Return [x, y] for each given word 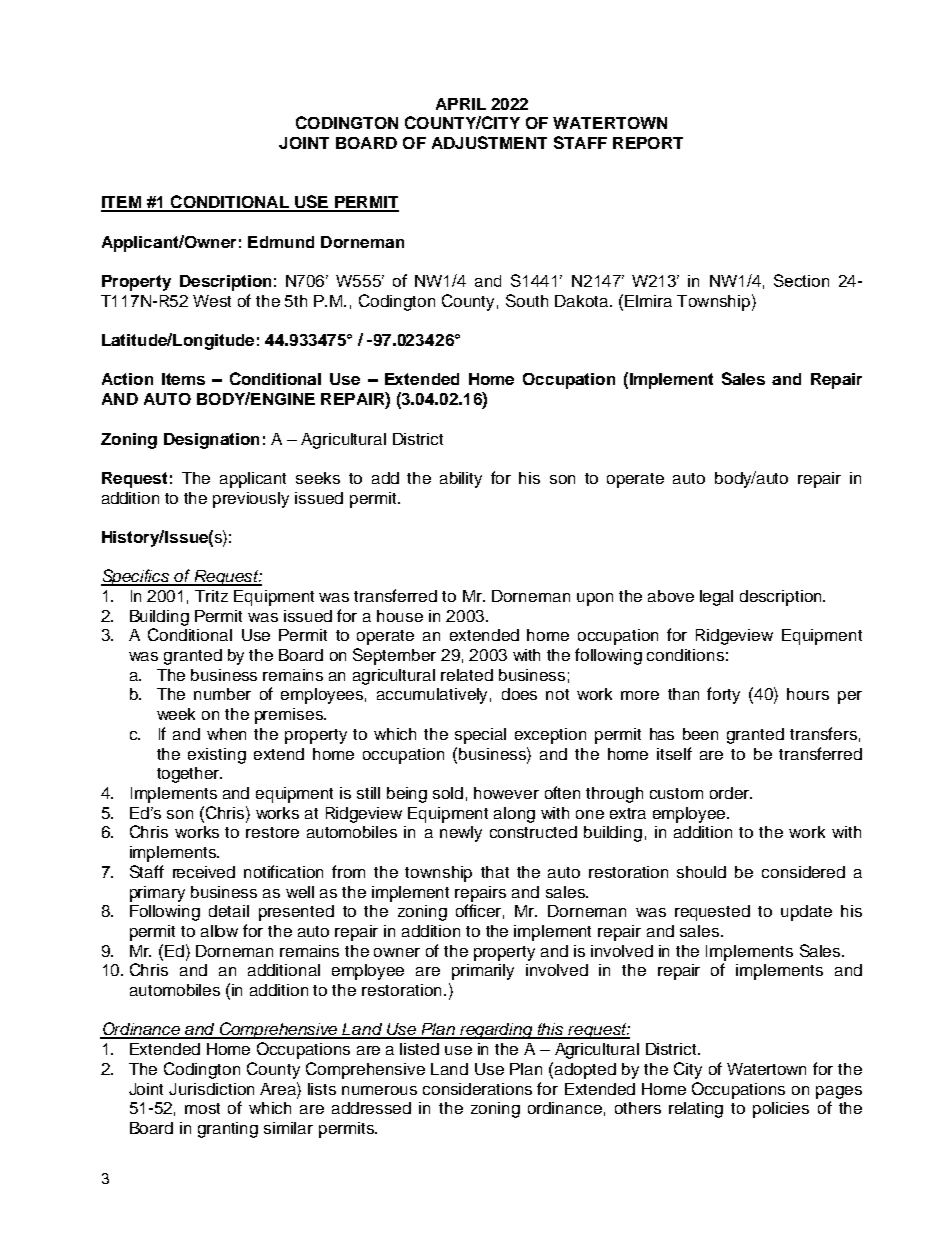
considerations [477, 1089]
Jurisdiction [211, 1089]
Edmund [281, 242]
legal [716, 598]
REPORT [648, 143]
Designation [211, 441]
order [731, 793]
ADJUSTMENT [489, 142]
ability [461, 480]
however [506, 793]
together [189, 775]
